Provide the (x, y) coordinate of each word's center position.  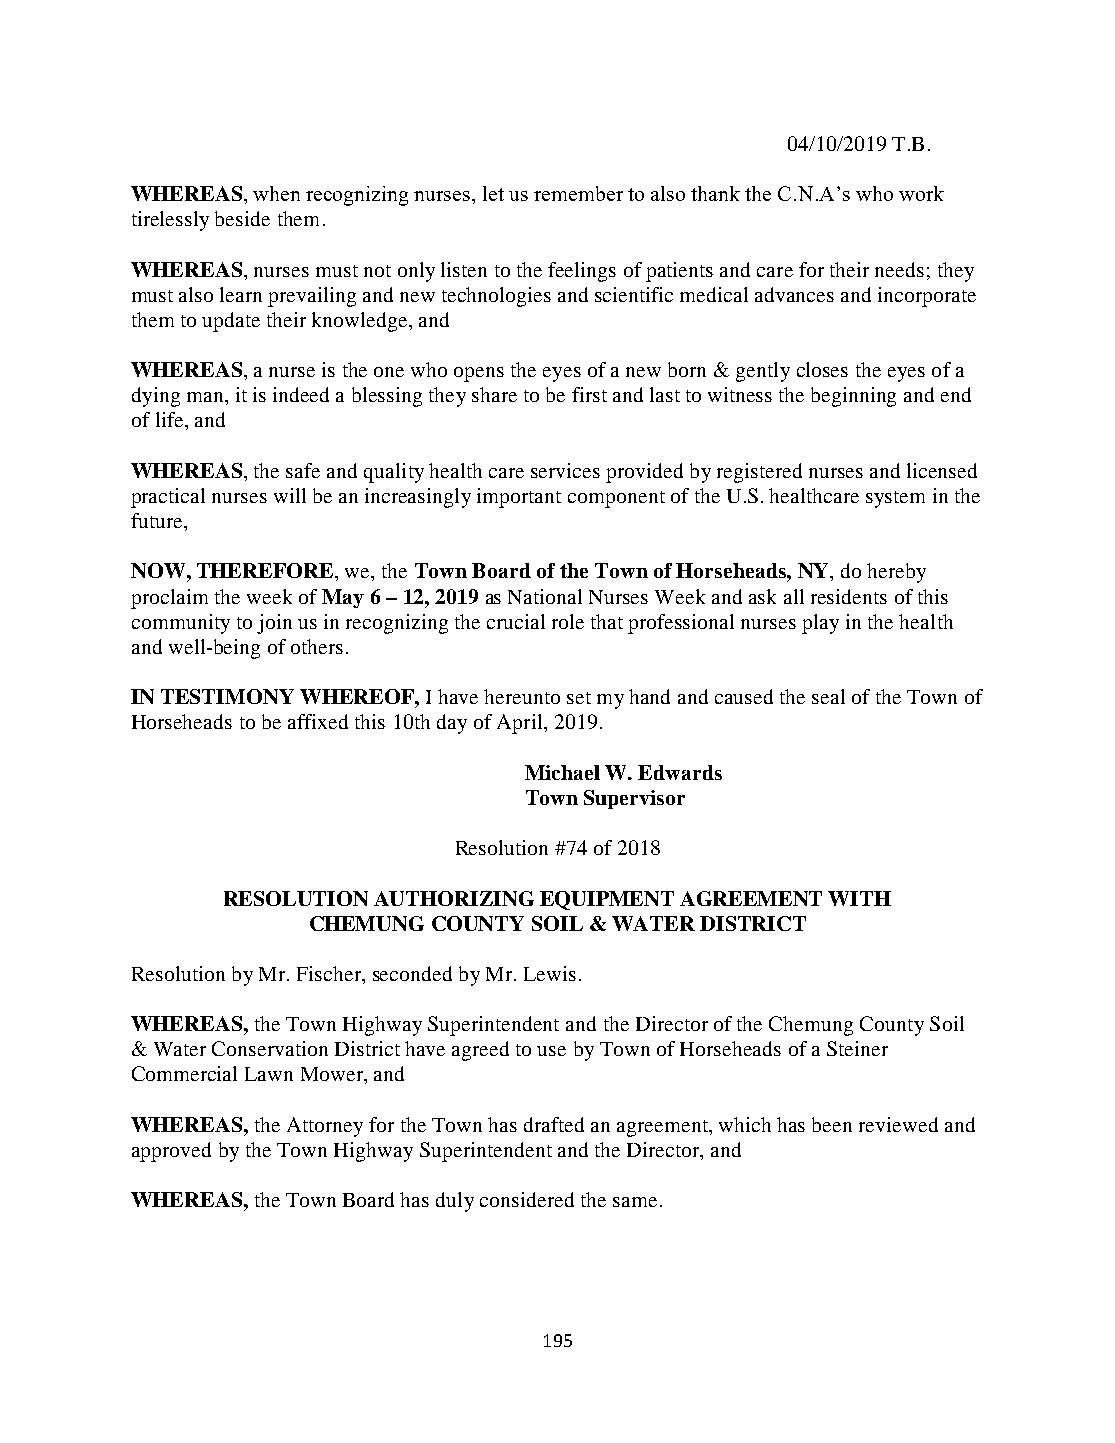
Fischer (330, 973)
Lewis (550, 973)
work (921, 193)
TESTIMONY (227, 696)
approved (171, 1152)
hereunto (522, 696)
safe (303, 470)
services (565, 470)
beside (242, 218)
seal (828, 696)
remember (578, 193)
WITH (859, 898)
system (895, 499)
